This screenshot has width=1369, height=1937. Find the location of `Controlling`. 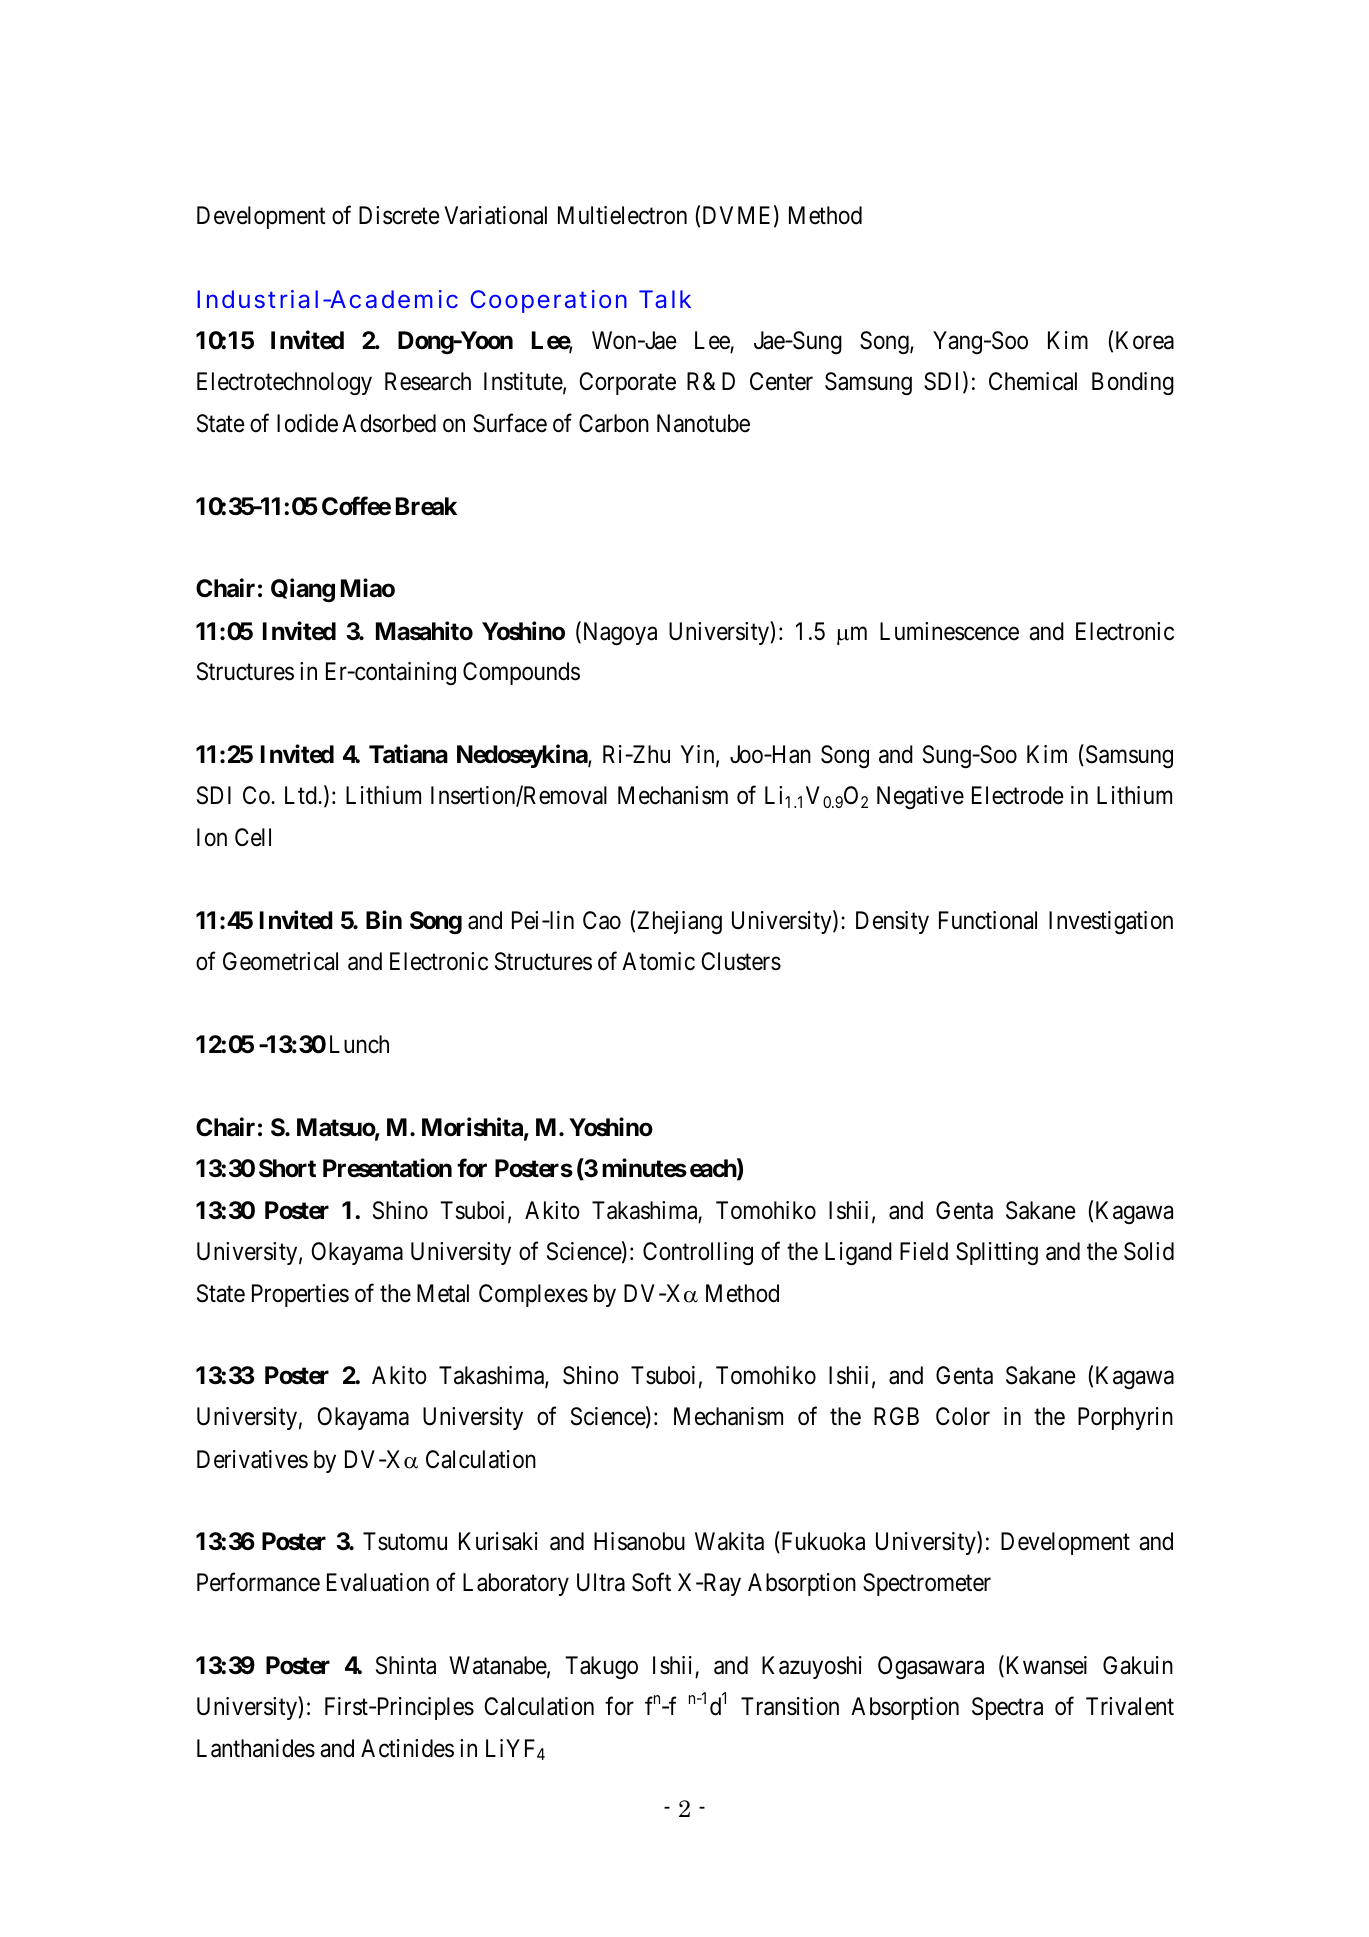

Controlling is located at coordinates (698, 1253).
